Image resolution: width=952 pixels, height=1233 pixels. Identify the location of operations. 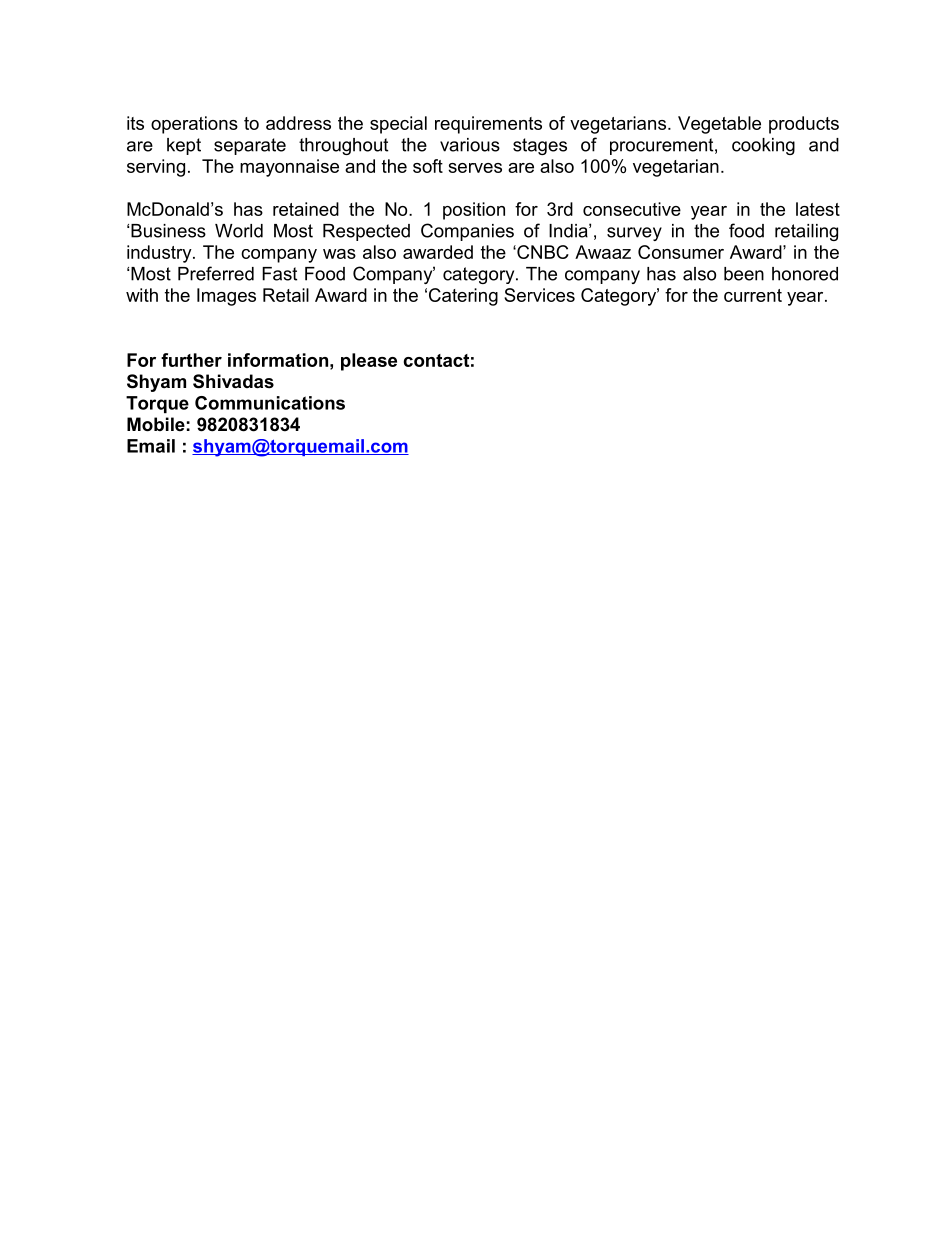
(194, 125).
